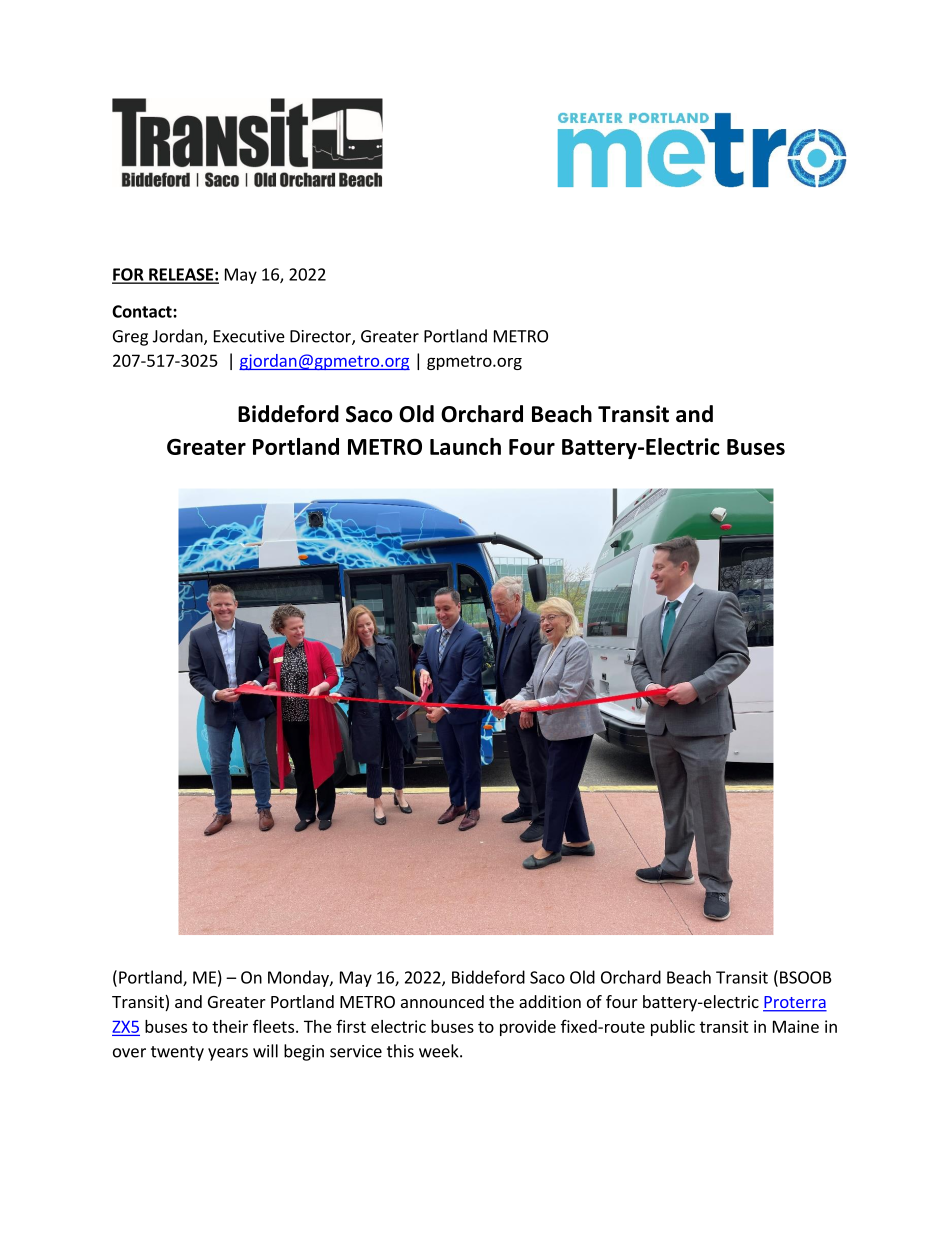 The width and height of the document is (952, 1233). I want to click on Contact, so click(143, 311).
